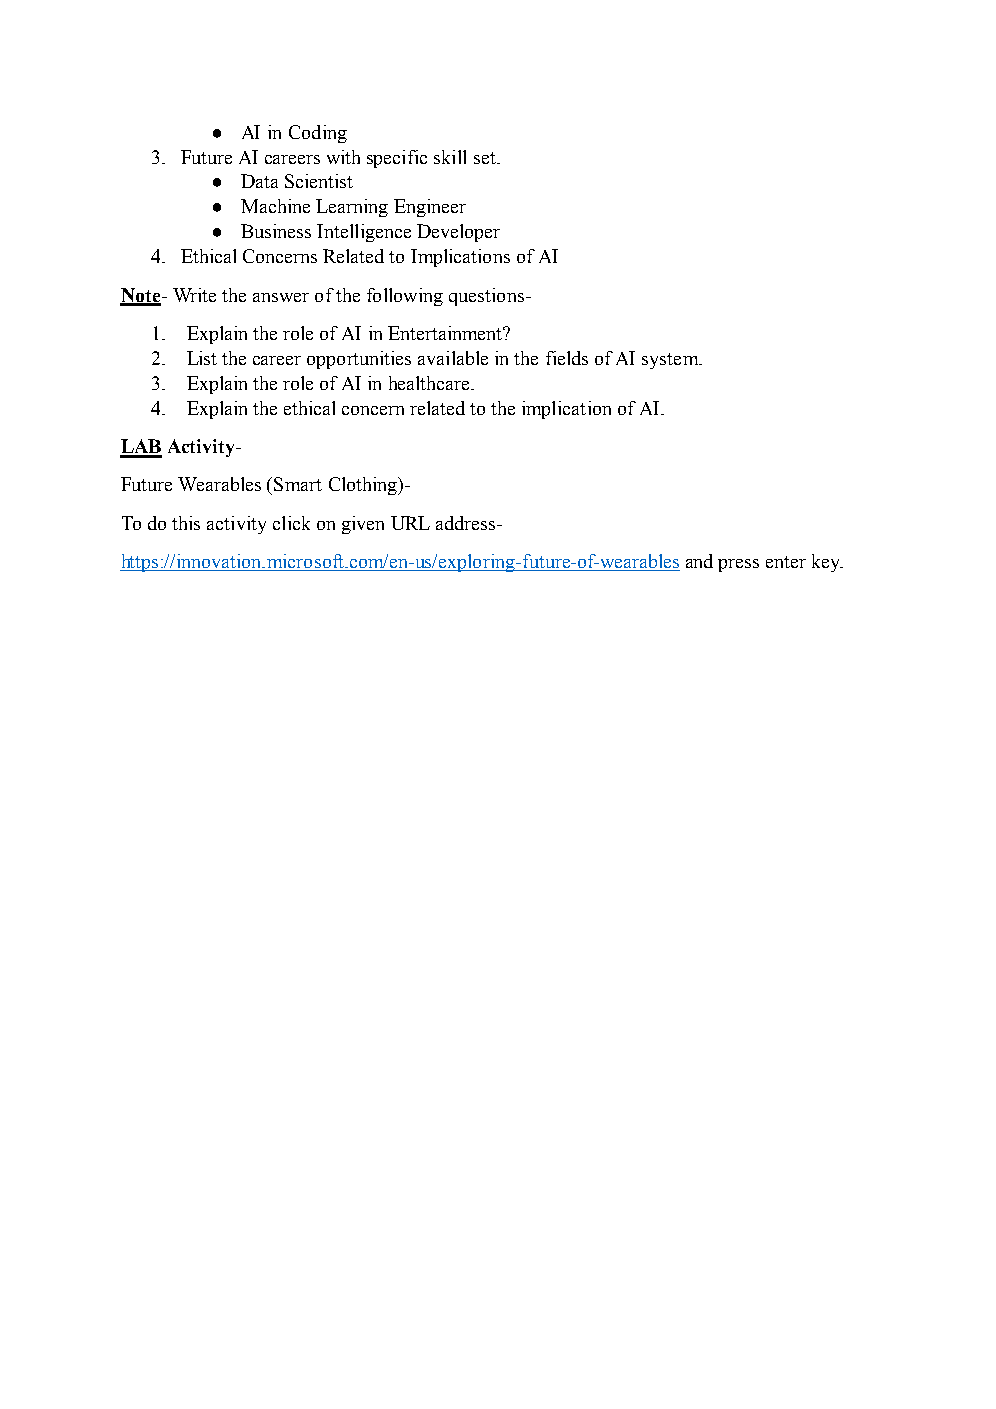  What do you see at coordinates (430, 383) in the document?
I see `healthcare` at bounding box center [430, 383].
